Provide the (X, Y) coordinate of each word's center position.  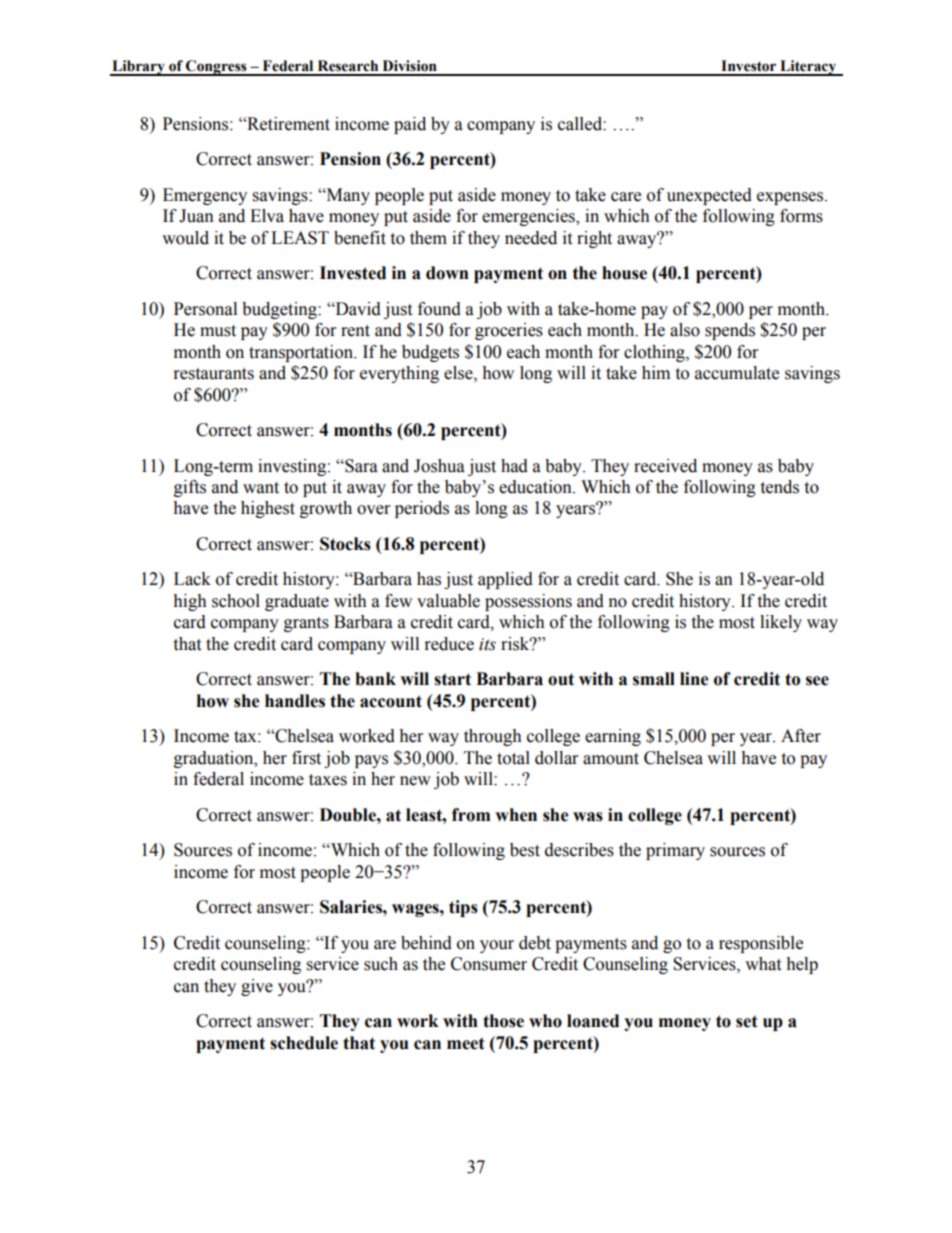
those (503, 1021)
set (747, 1021)
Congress (216, 68)
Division (410, 66)
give (257, 987)
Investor (748, 66)
